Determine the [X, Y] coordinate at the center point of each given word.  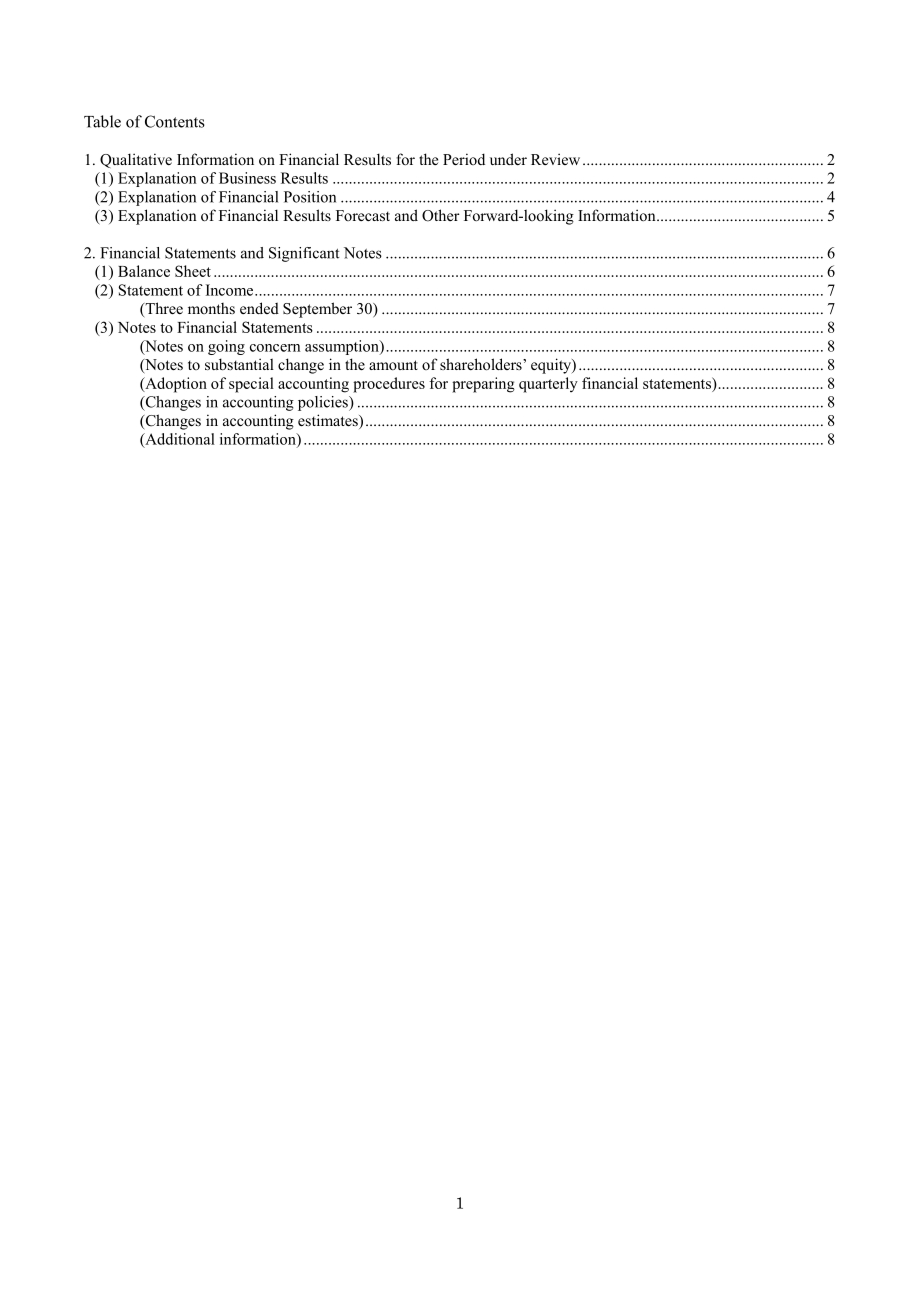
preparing [483, 385]
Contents [175, 121]
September [317, 310]
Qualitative [136, 160]
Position [310, 197]
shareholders [482, 364]
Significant [304, 254]
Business [247, 178]
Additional [179, 440]
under [508, 159]
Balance [144, 271]
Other [441, 215]
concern [275, 348]
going [226, 347]
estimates [329, 421]
